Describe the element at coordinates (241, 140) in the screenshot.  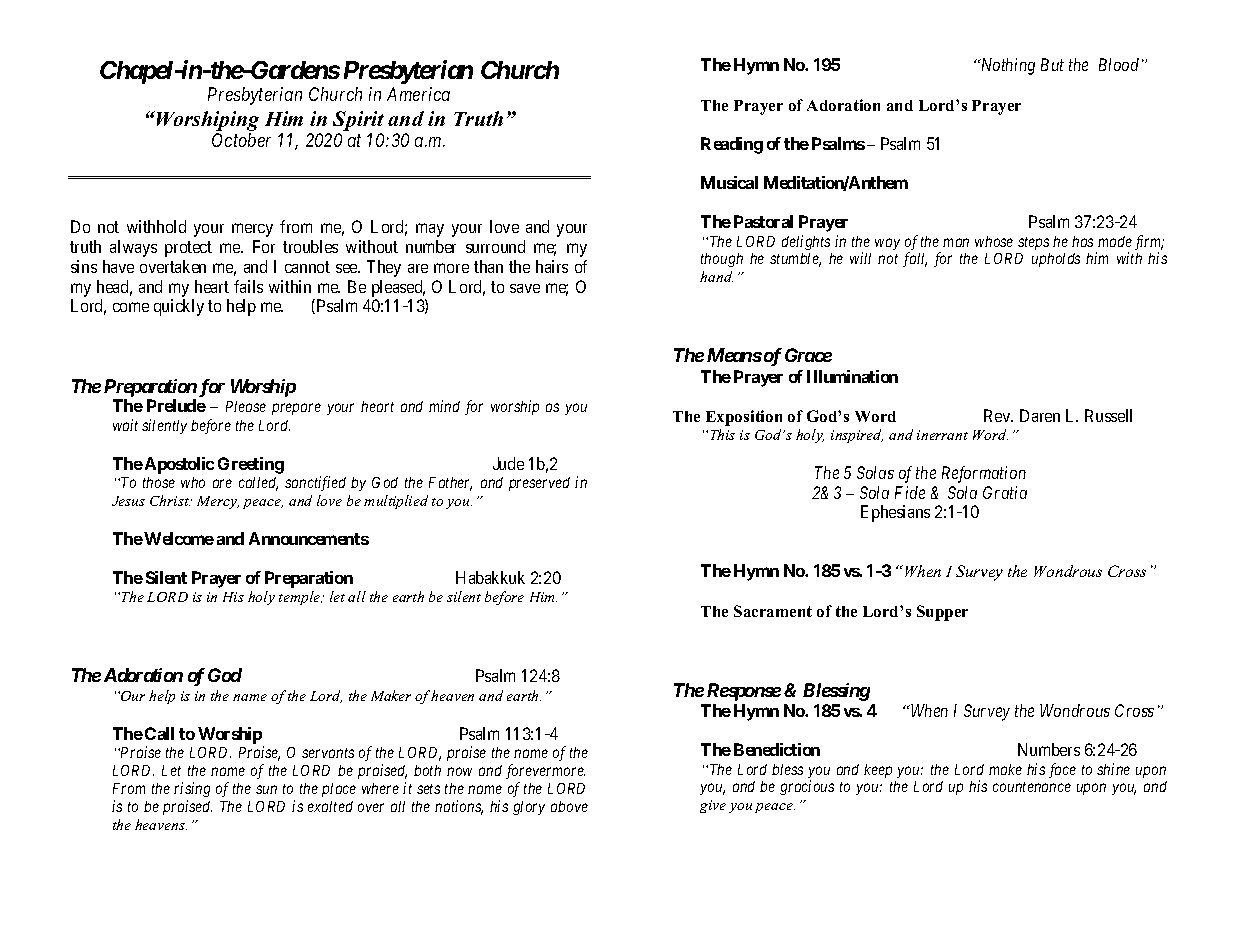
I see `October` at that location.
